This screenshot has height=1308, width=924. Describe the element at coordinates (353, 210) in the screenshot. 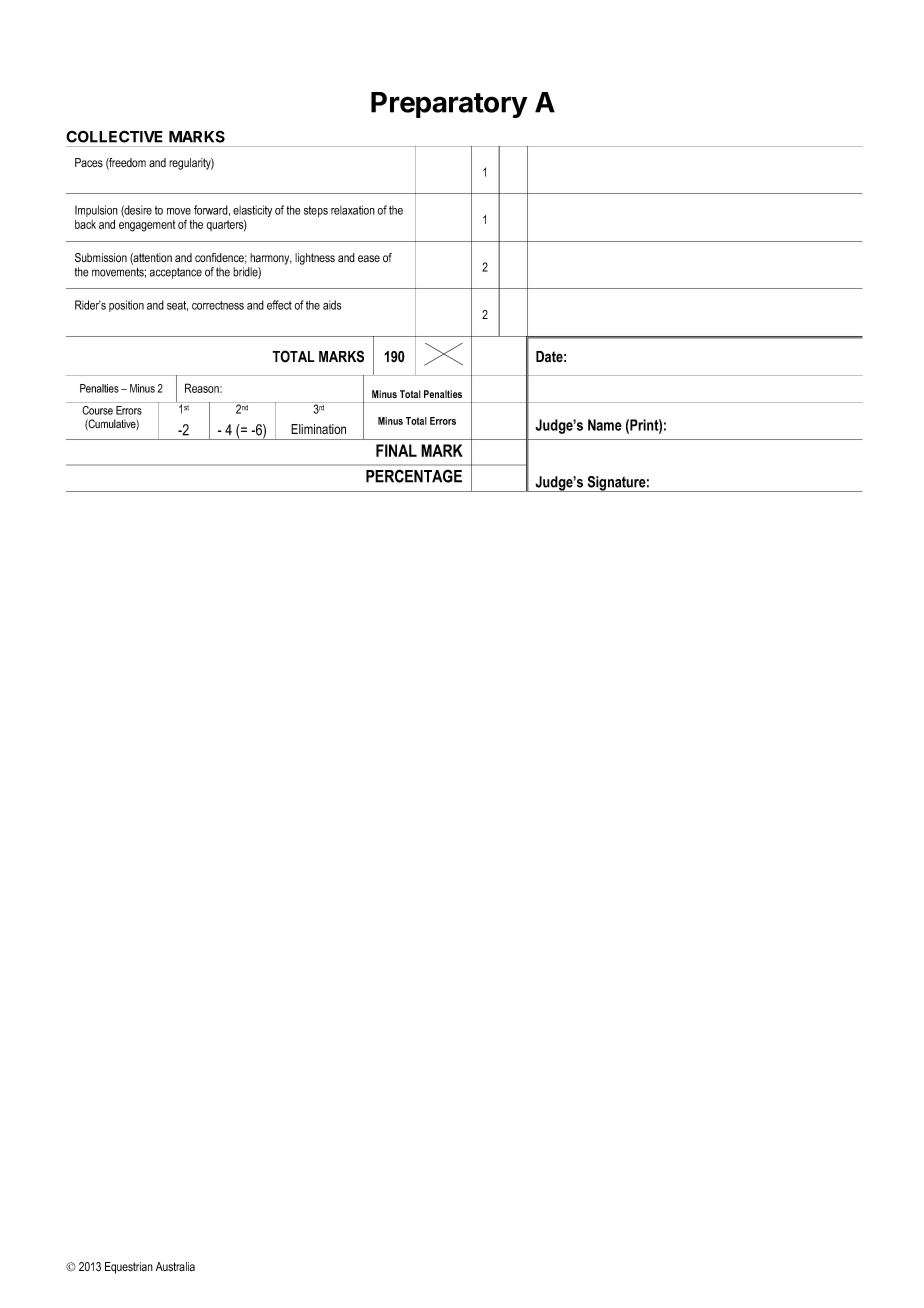

I see `relaxation` at that location.
